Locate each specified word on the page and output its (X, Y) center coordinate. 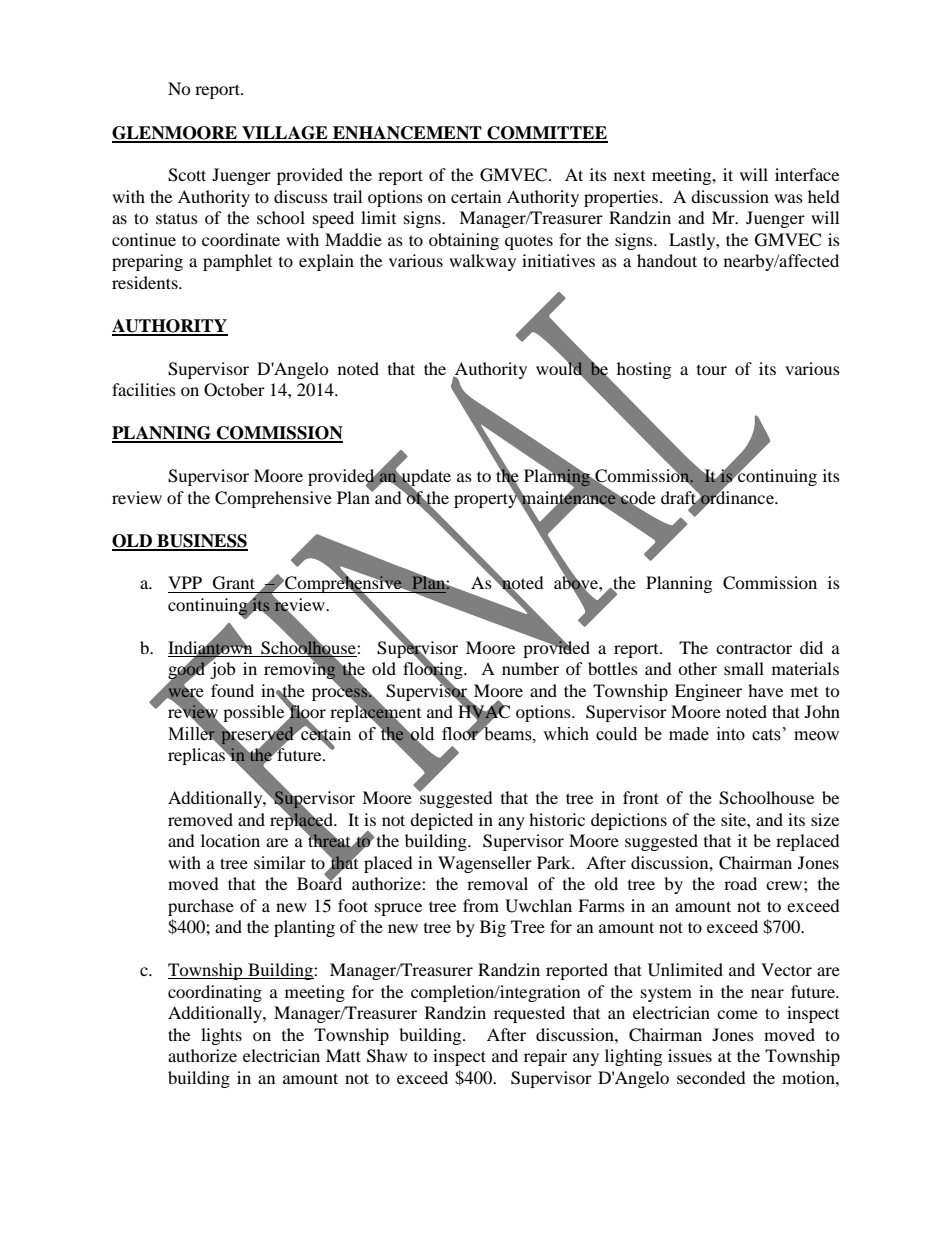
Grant (234, 583)
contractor (754, 648)
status (177, 218)
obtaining (464, 241)
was (788, 198)
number (530, 668)
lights (221, 1036)
